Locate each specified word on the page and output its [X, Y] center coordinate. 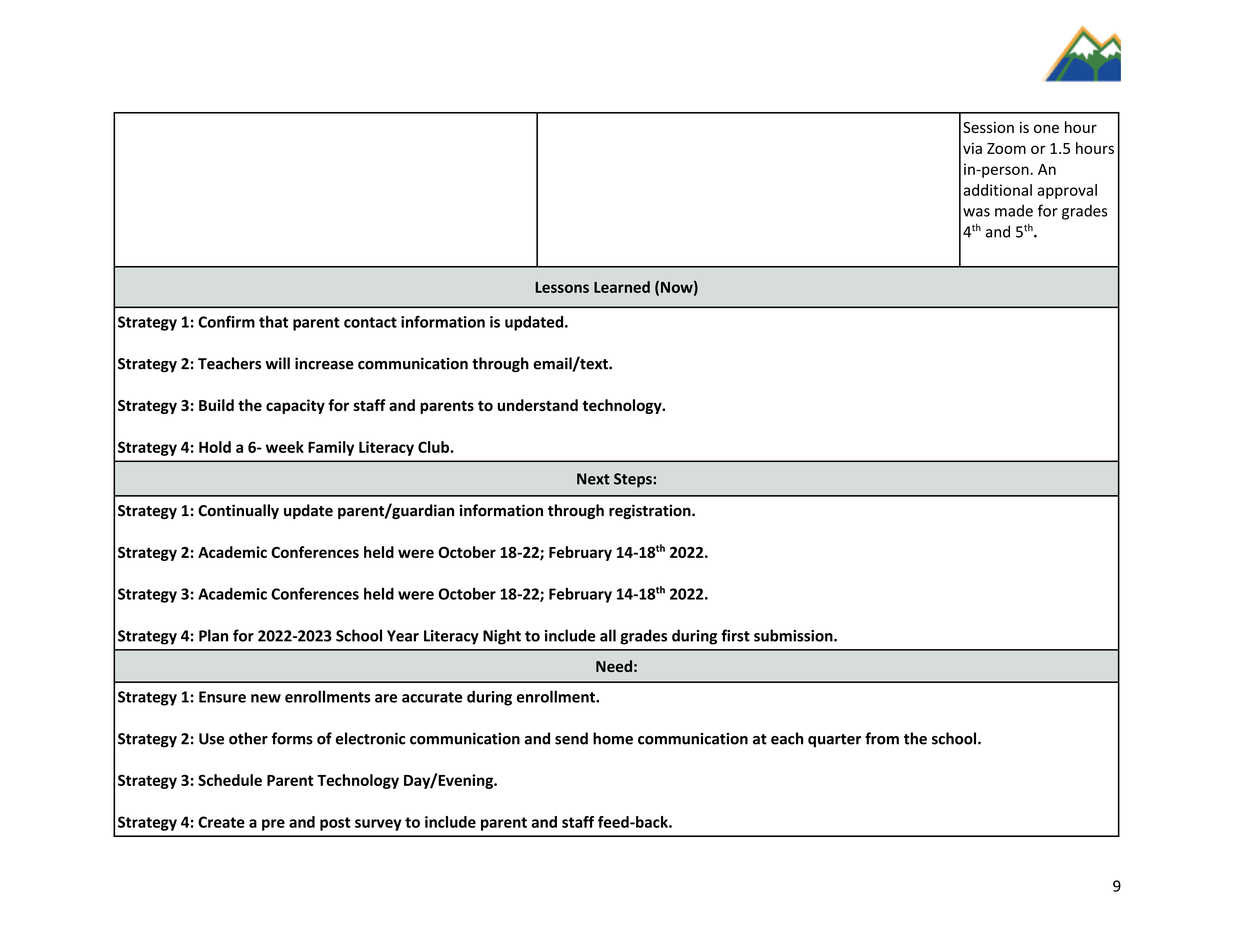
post [335, 824]
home [613, 738]
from [882, 738]
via [972, 148]
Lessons [562, 287]
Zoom [1006, 148]
